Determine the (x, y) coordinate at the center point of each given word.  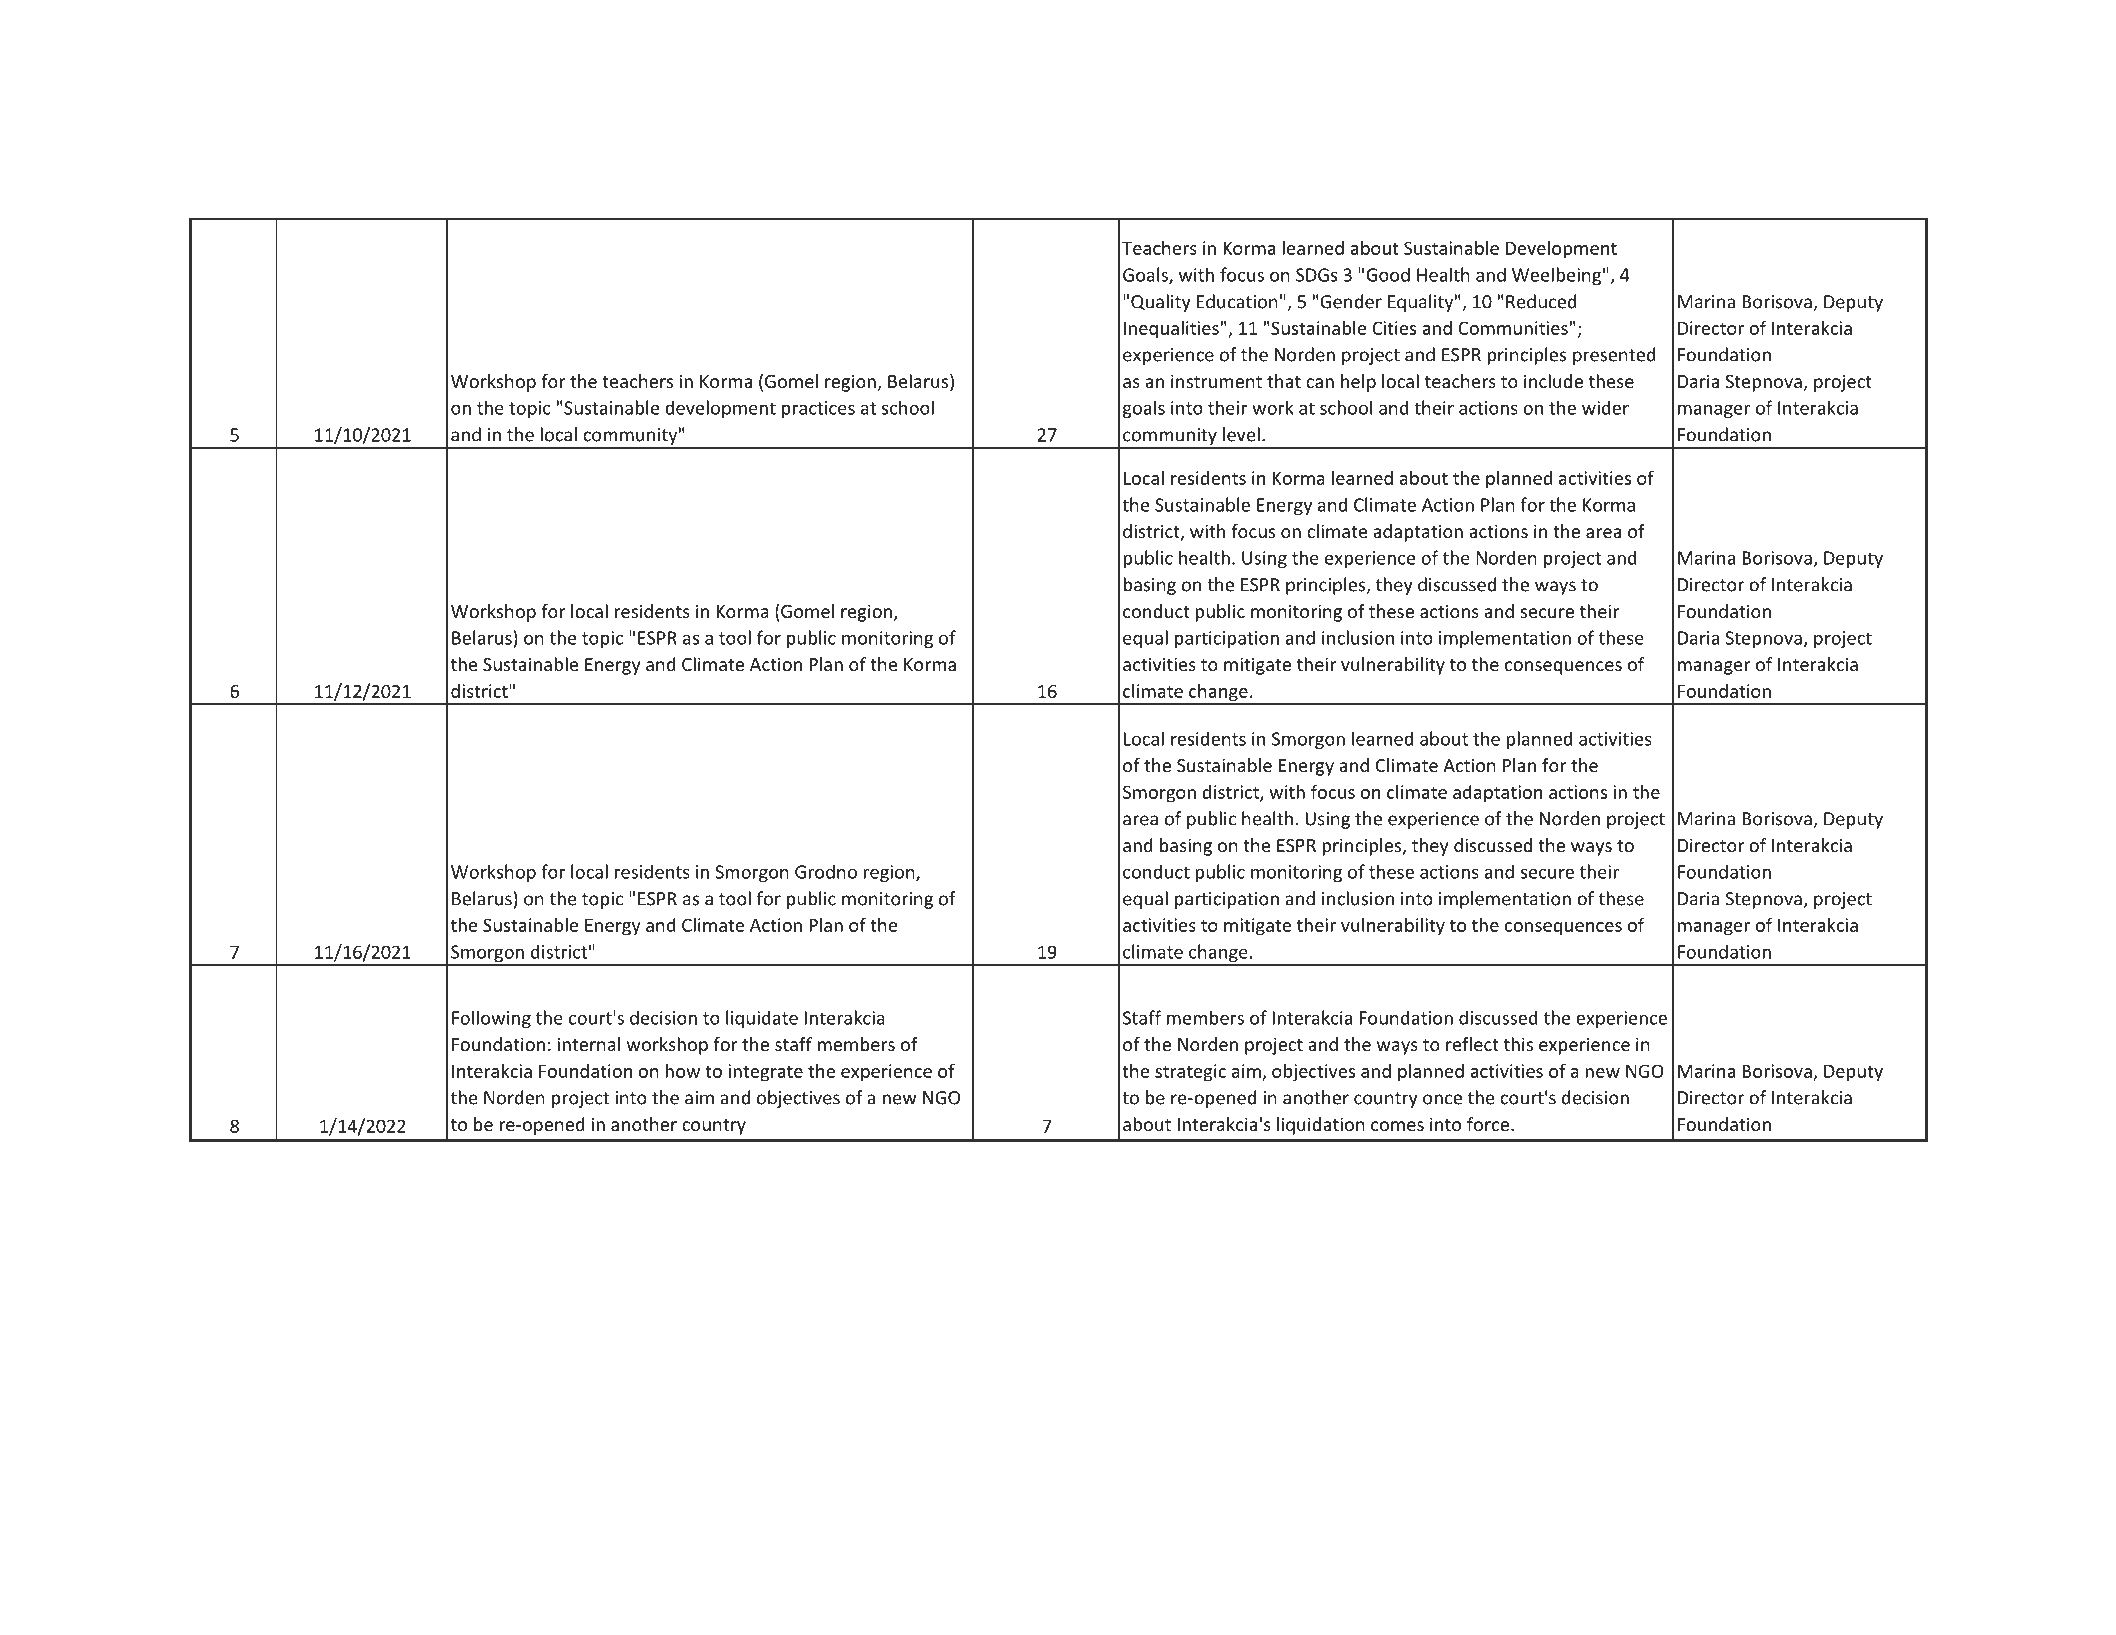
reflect (1472, 1044)
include (1553, 381)
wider (1605, 407)
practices (818, 409)
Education (1237, 301)
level (1241, 434)
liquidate (762, 1019)
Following (491, 1019)
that (1284, 381)
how (682, 1071)
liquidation (1321, 1126)
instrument (1216, 381)
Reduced (1541, 301)
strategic (1190, 1073)
